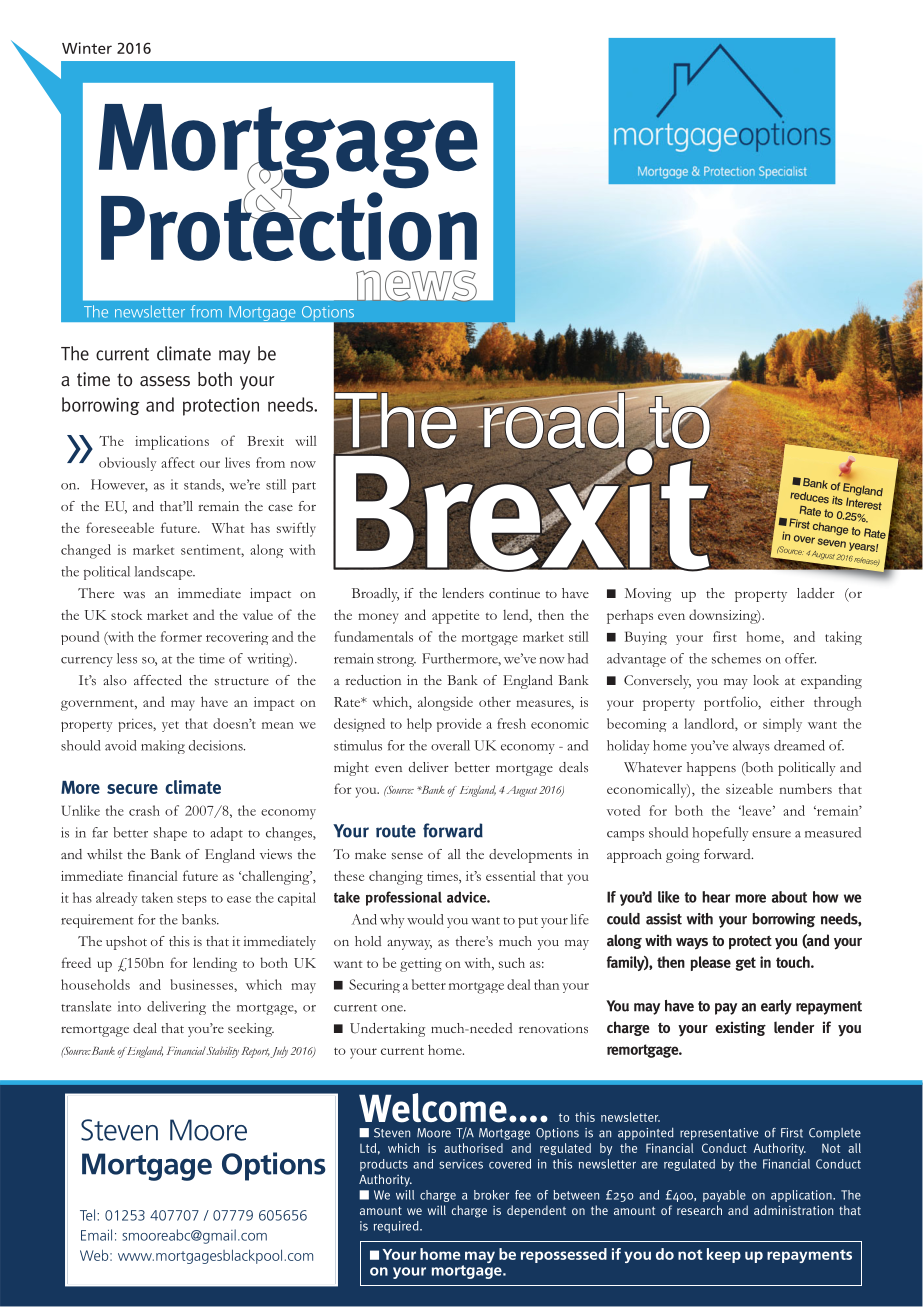 The image size is (924, 1308). Describe the element at coordinates (771, 834) in the screenshot. I see `ensure` at that location.
